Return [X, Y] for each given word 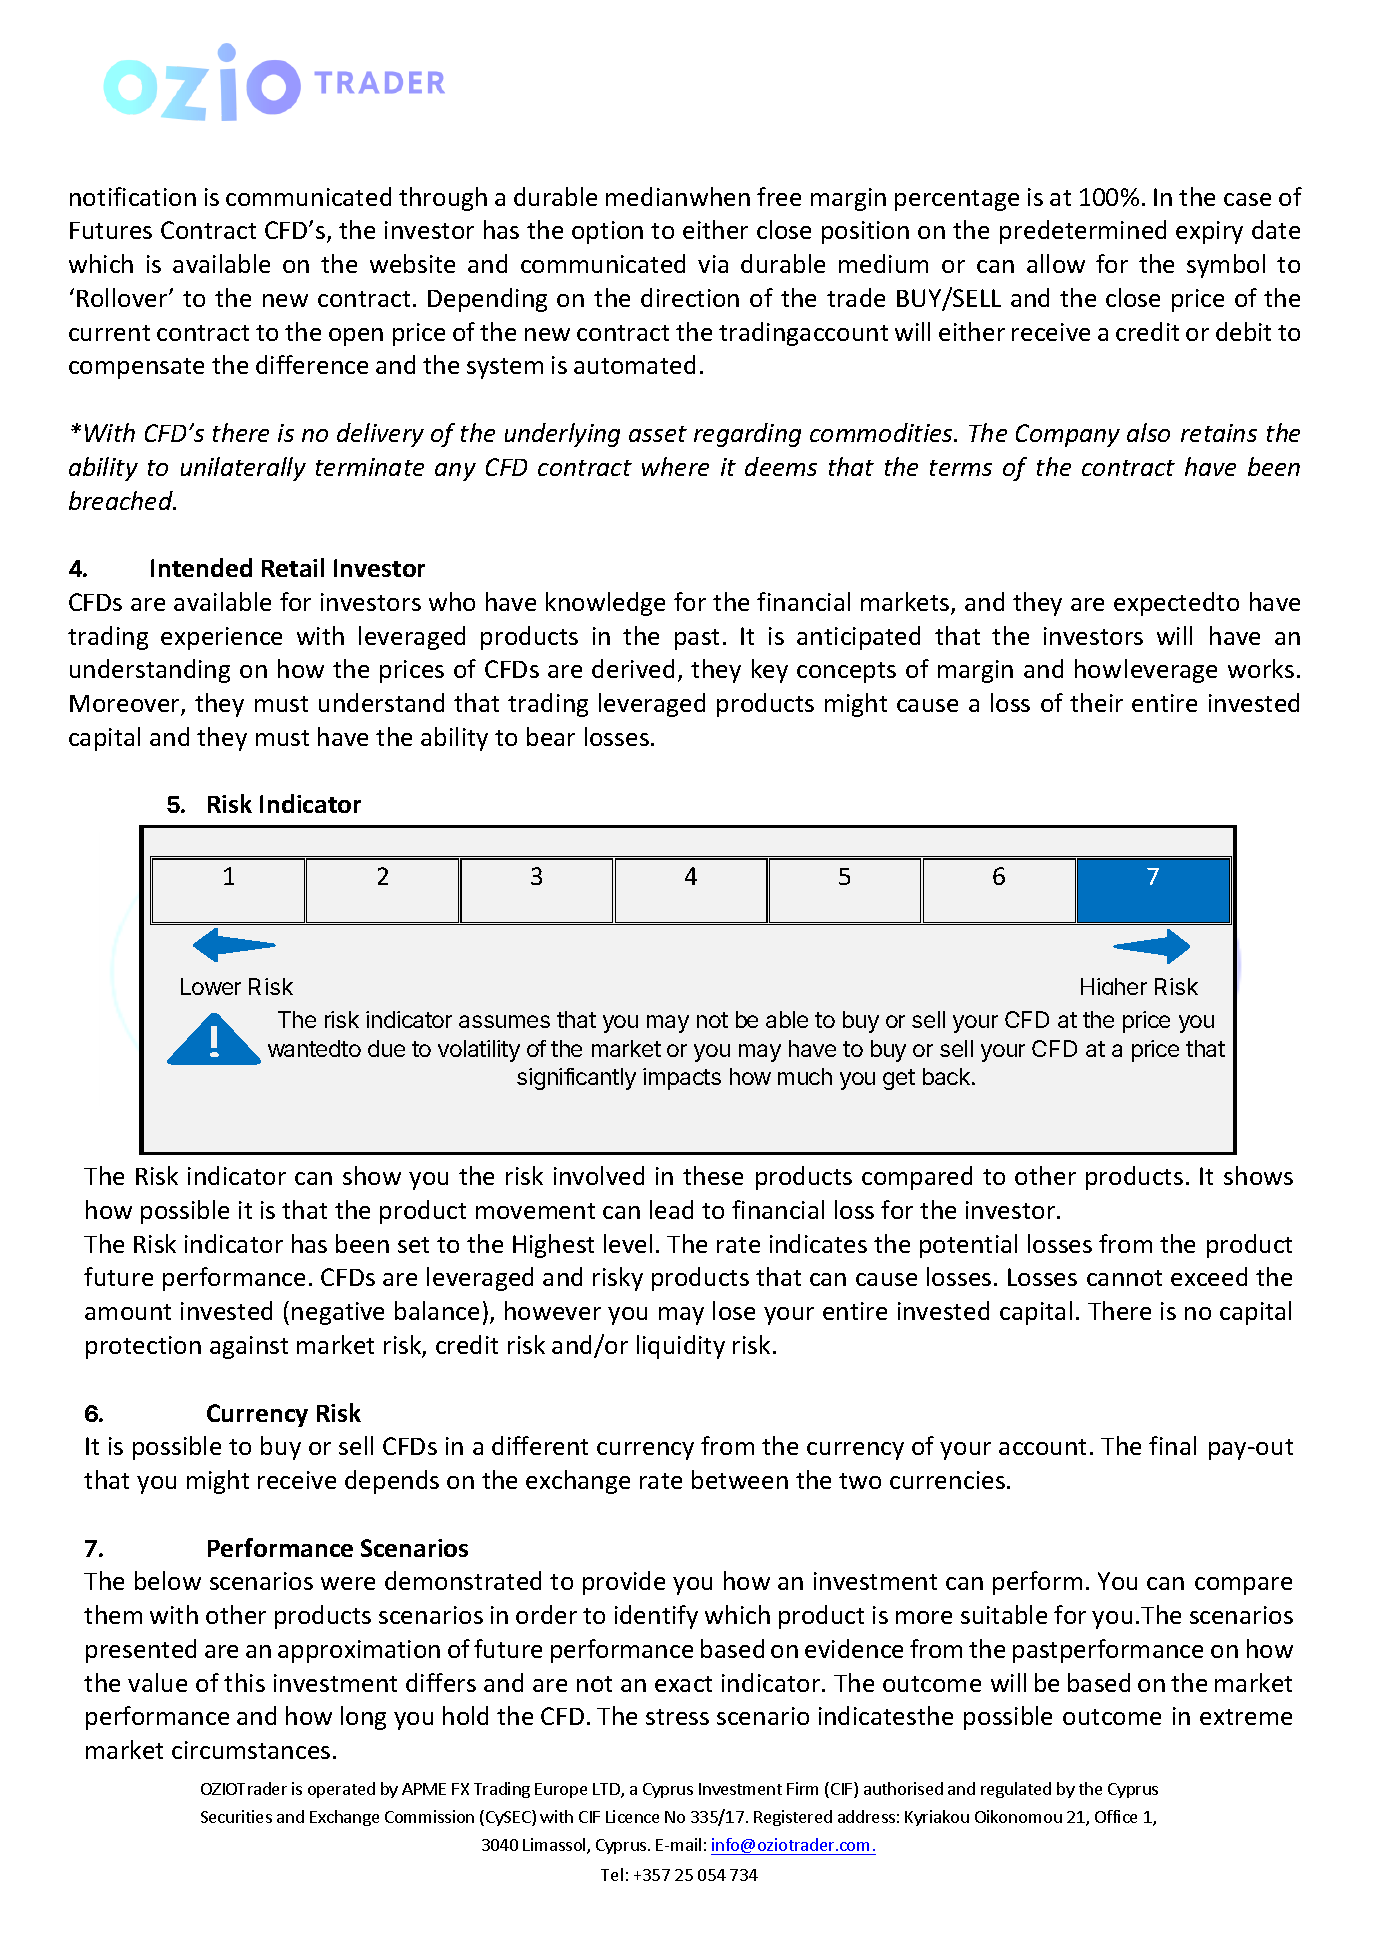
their [1096, 702]
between [740, 1479]
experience [221, 638]
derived [633, 668]
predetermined [1083, 232]
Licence [632, 1816]
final [1172, 1445]
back [946, 1076]
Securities [236, 1816]
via [713, 264]
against [249, 1347]
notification [133, 196]
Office [1116, 1816]
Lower [211, 986]
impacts [682, 1079]
